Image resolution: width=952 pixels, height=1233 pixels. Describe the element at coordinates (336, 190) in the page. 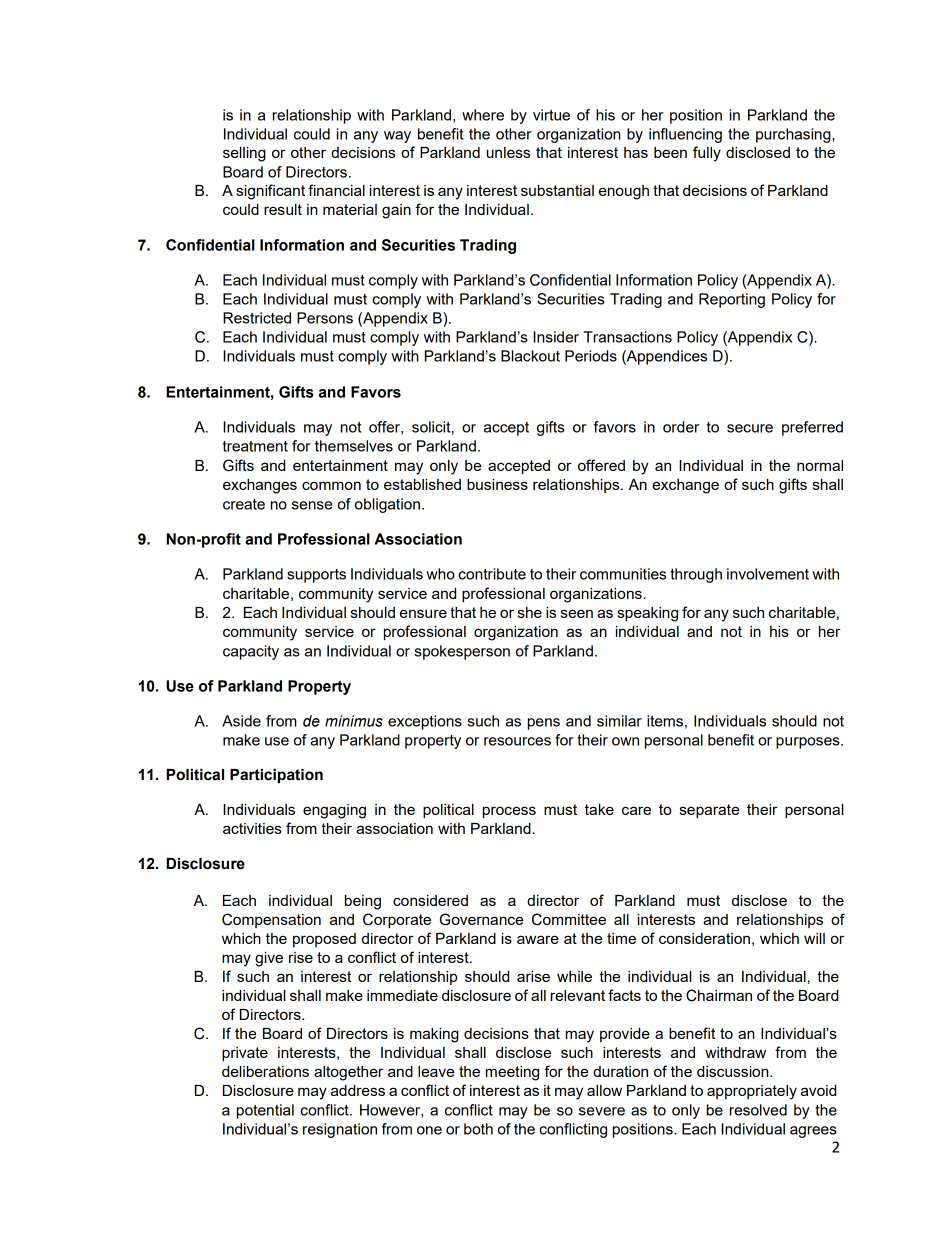

I see `financial` at that location.
